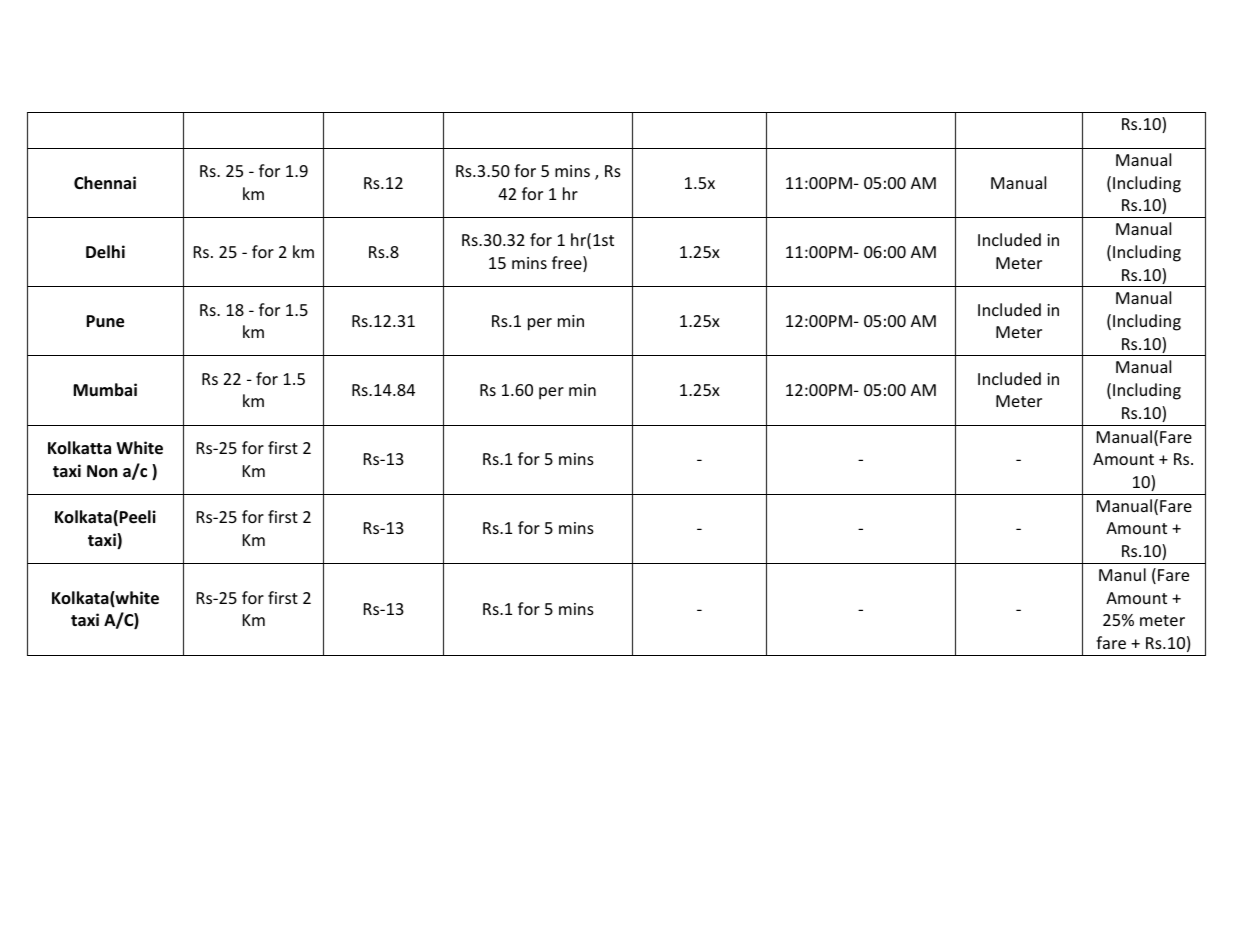 This screenshot has height=952, width=1233. Describe the element at coordinates (105, 252) in the screenshot. I see `Delhi` at that location.
